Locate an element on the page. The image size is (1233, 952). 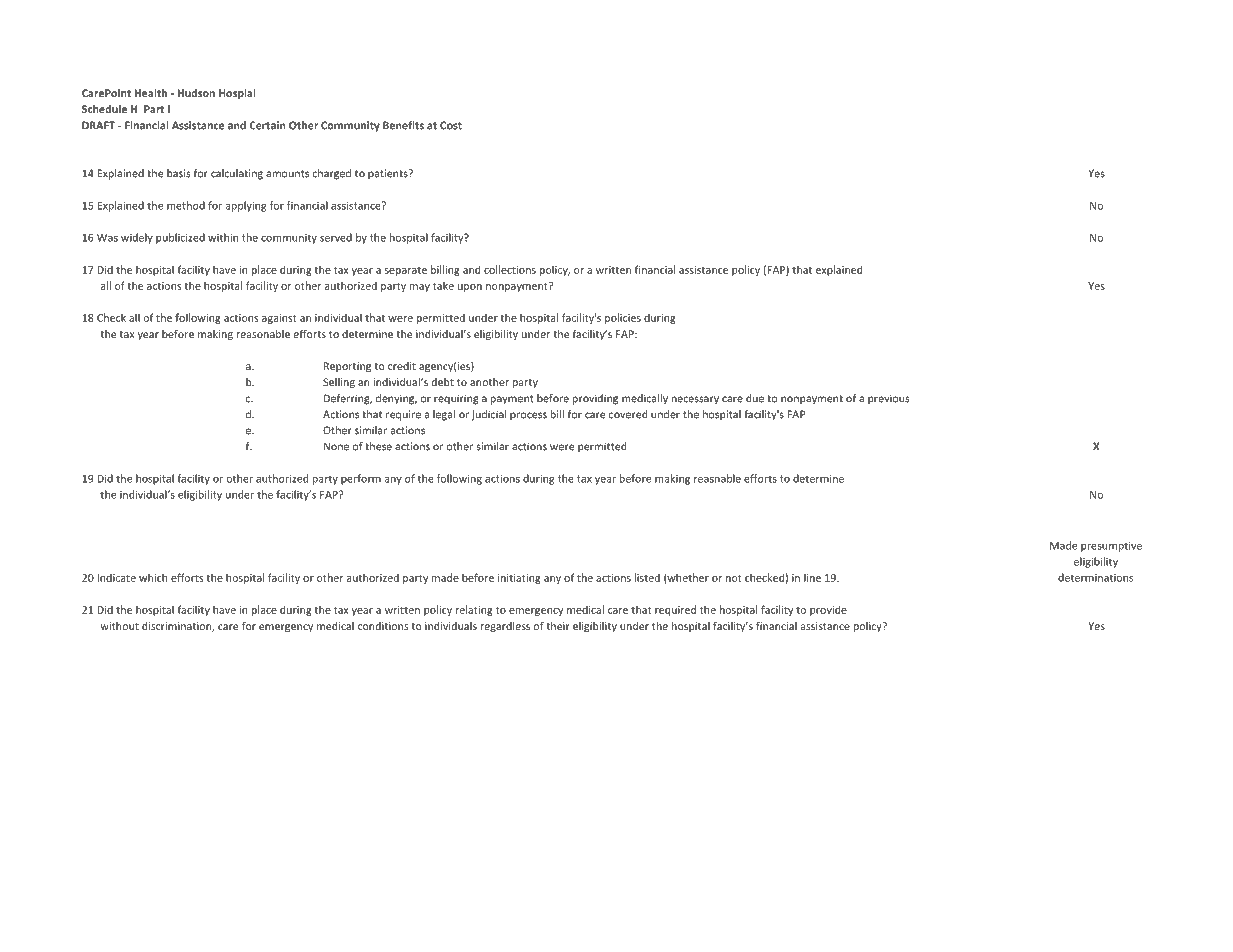
applying is located at coordinates (246, 206).
